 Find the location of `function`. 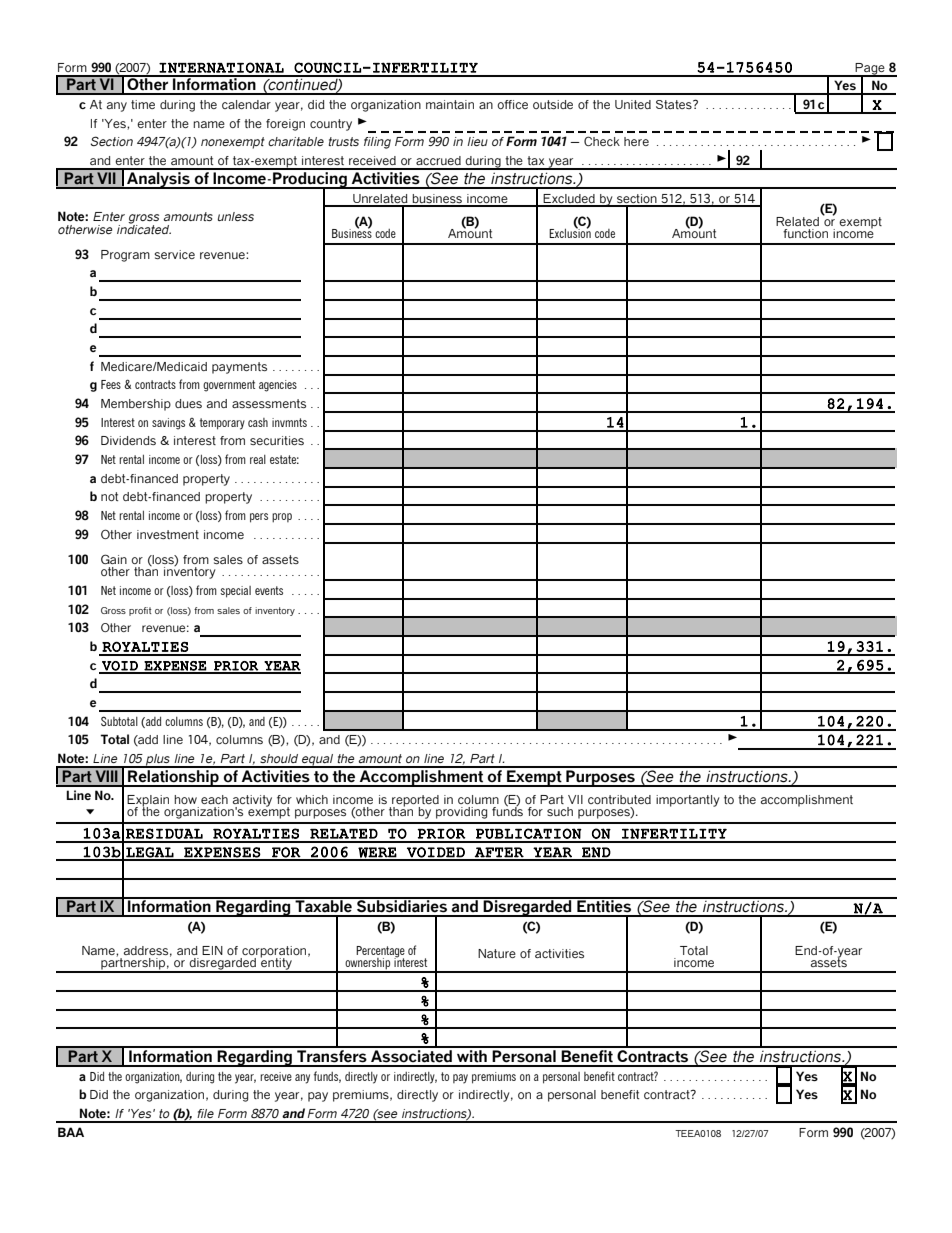

function is located at coordinates (805, 233).
